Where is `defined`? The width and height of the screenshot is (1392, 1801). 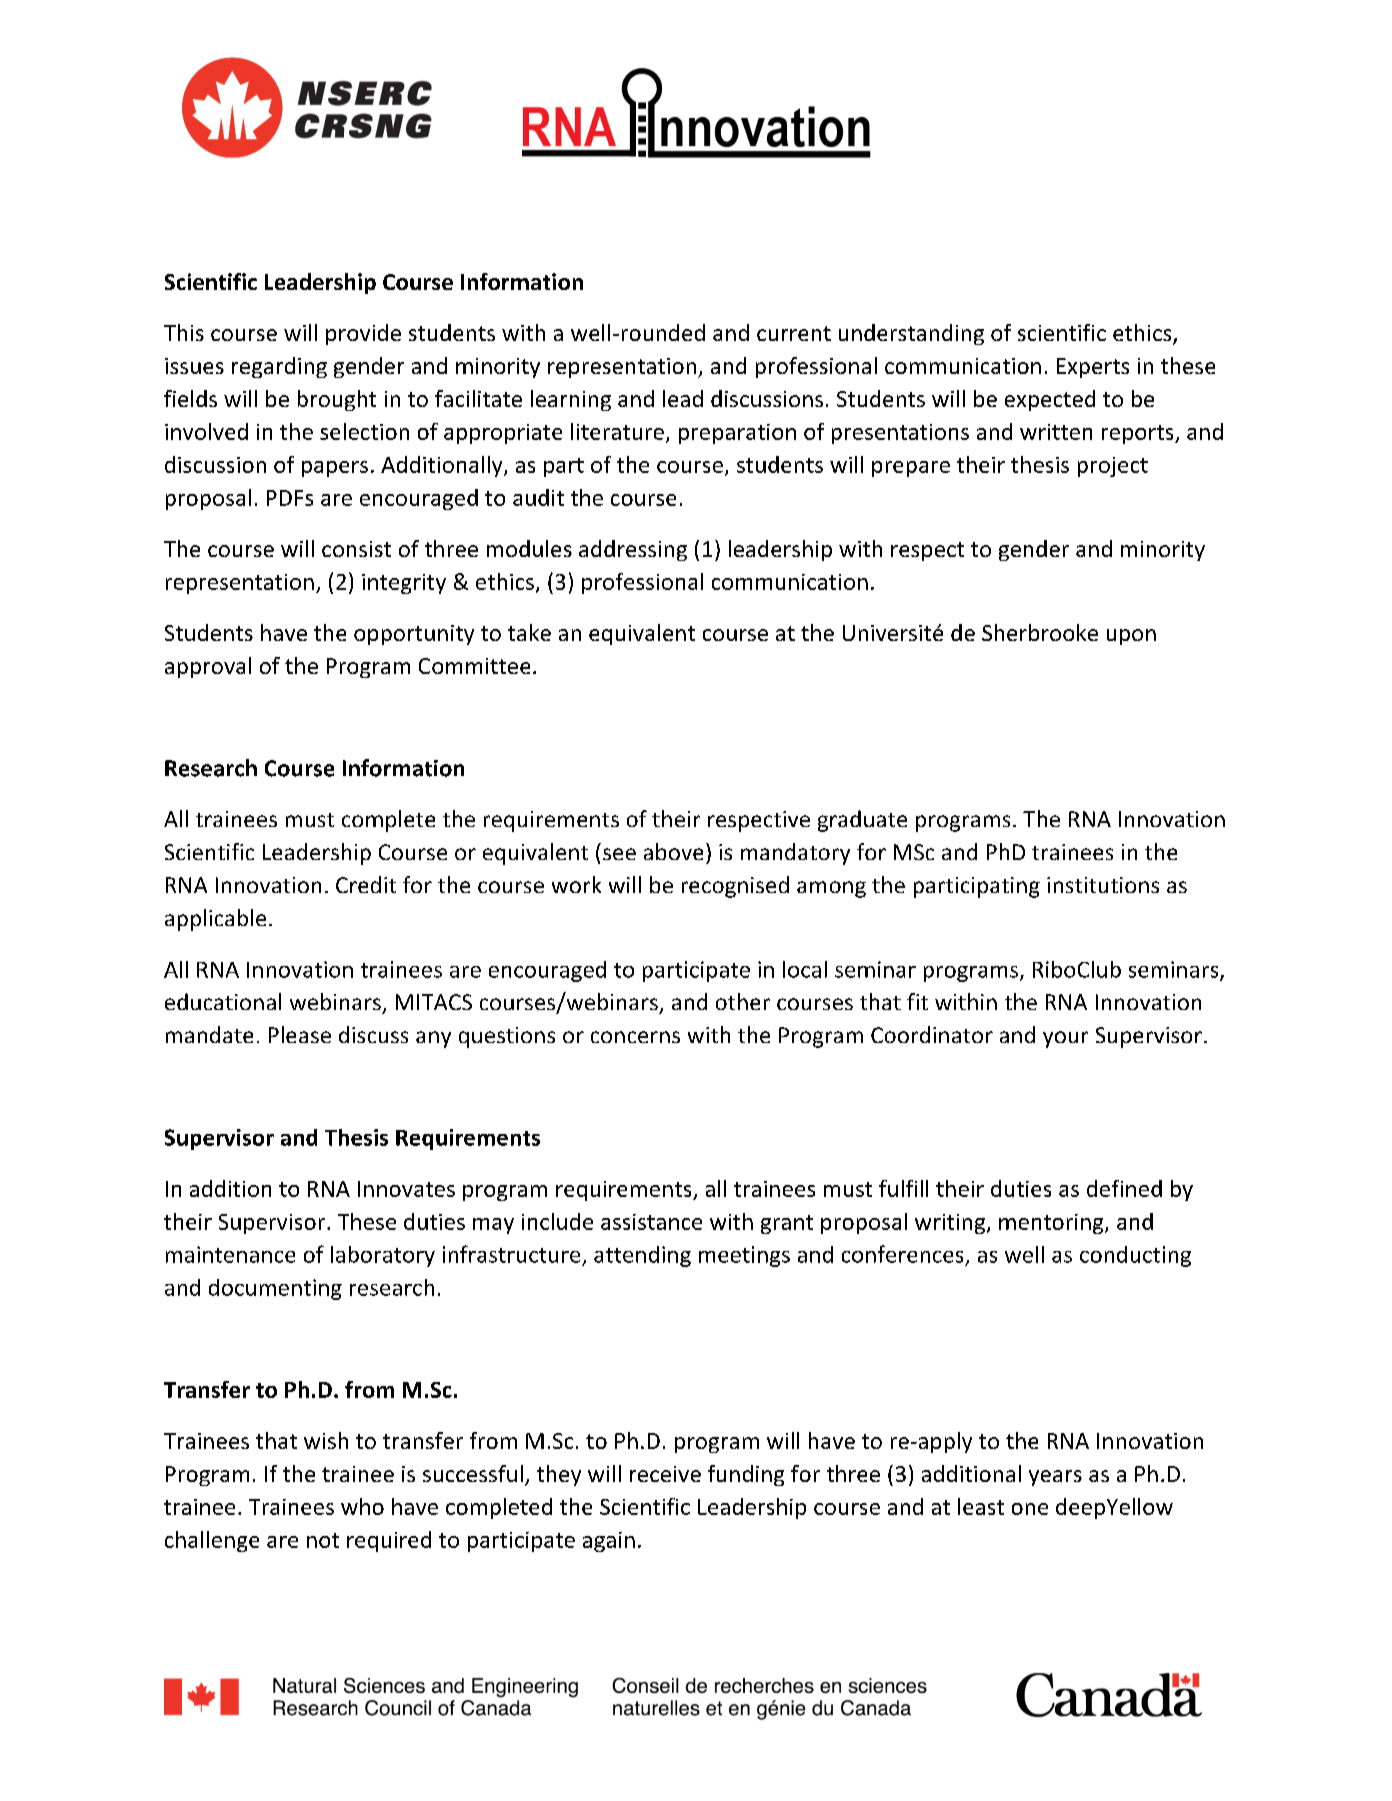 defined is located at coordinates (1124, 1188).
